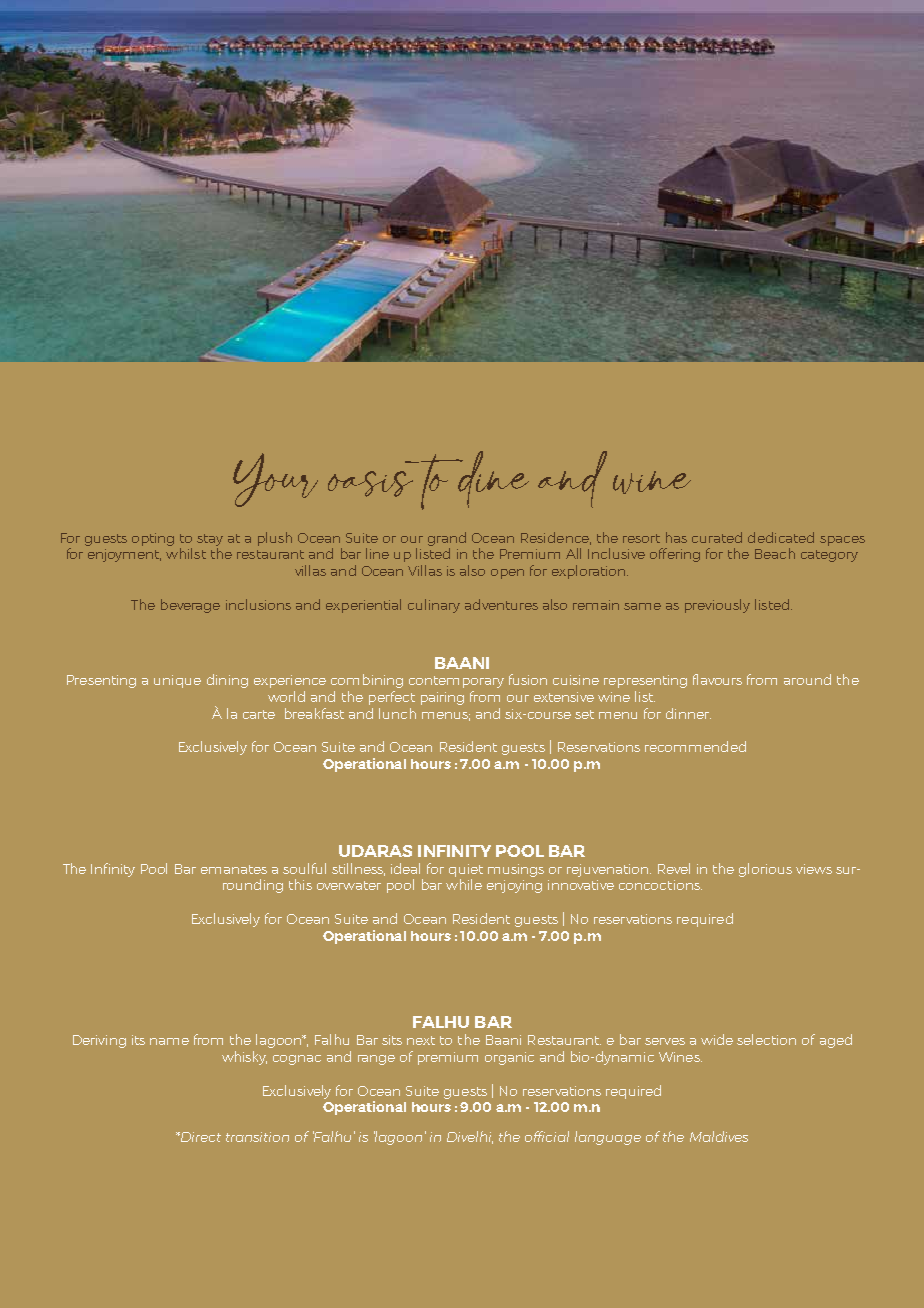 The height and width of the page is (1308, 924). Describe the element at coordinates (765, 870) in the page. I see `glorious` at that location.
